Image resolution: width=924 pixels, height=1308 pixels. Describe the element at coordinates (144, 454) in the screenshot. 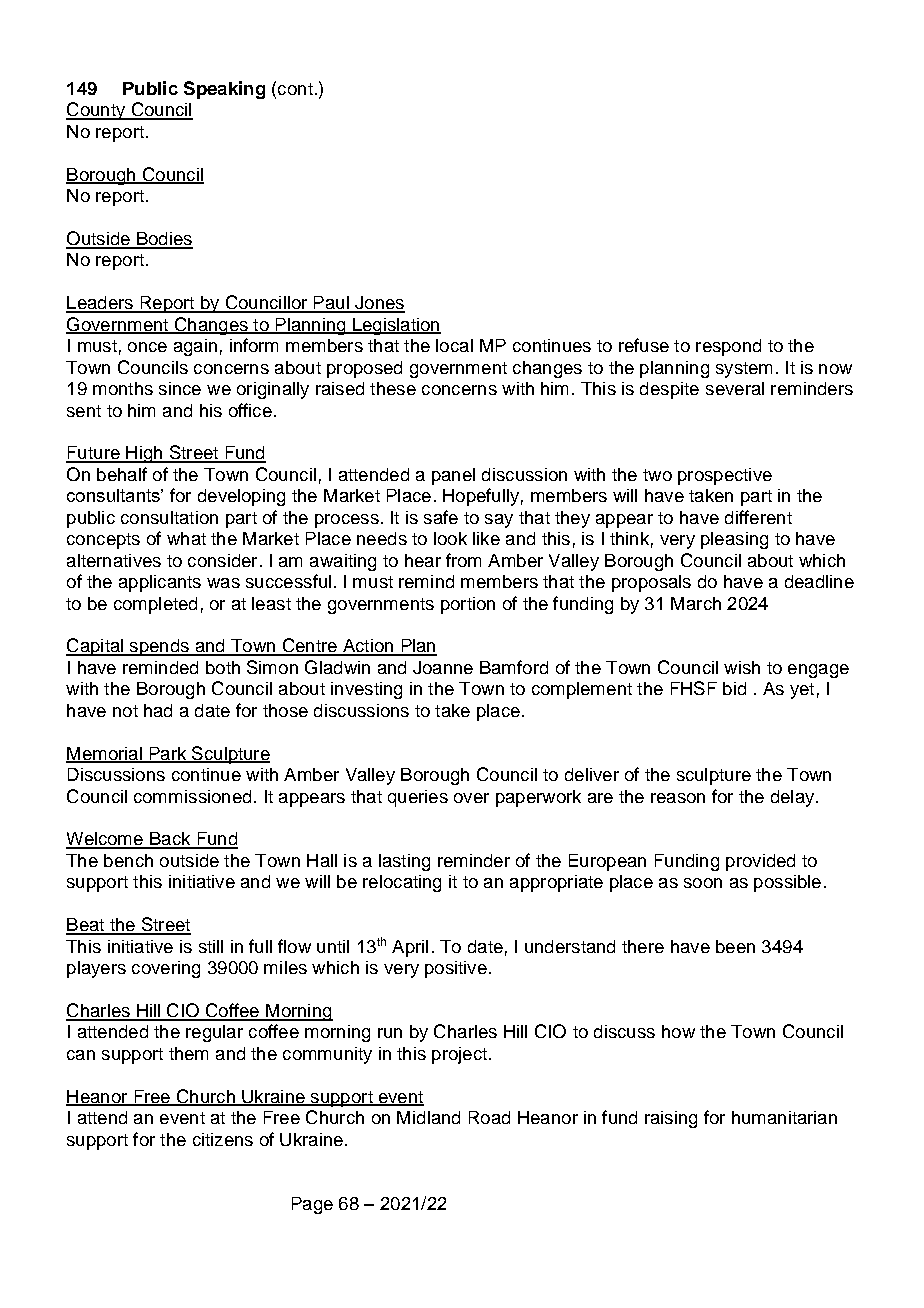

I see `High` at that location.
